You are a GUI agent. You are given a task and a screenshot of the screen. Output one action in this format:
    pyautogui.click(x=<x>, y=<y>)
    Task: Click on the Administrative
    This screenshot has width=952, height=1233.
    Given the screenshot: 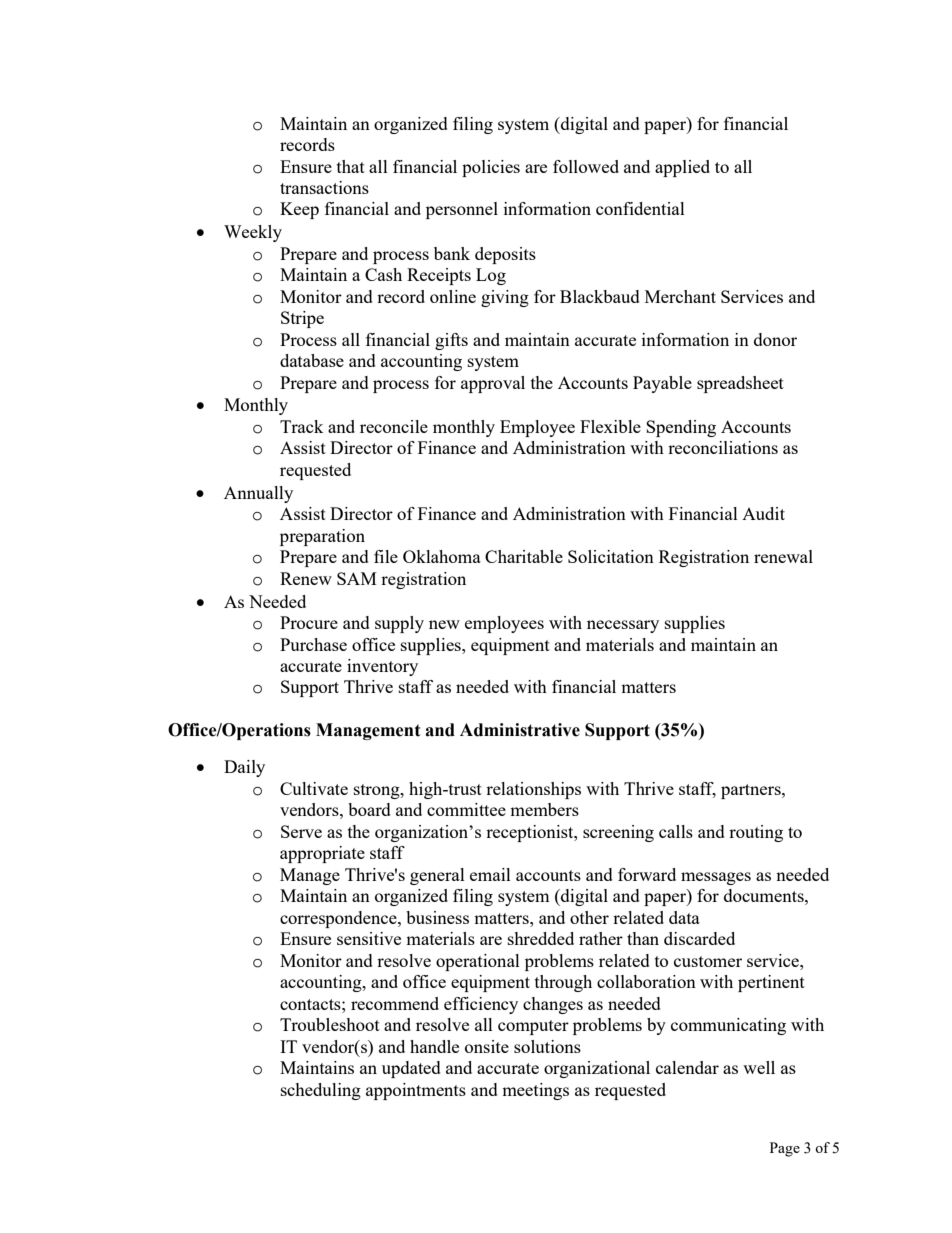 What is the action you would take?
    pyautogui.click(x=520, y=730)
